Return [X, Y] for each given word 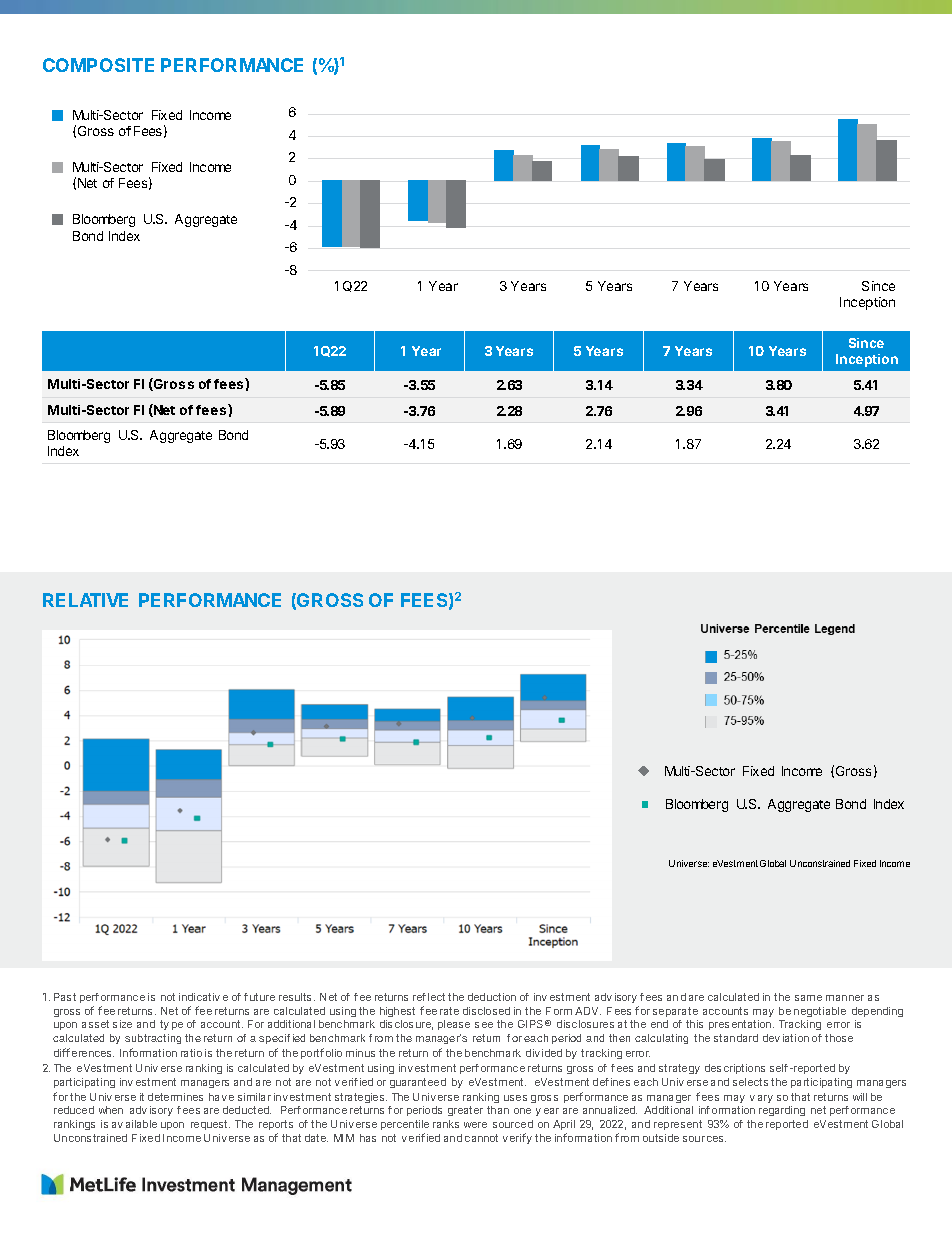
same [808, 998]
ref [419, 997]
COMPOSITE [98, 65]
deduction [492, 997]
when [111, 1110]
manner [845, 998]
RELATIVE [85, 600]
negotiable [820, 1012]
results [297, 997]
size [122, 1024]
